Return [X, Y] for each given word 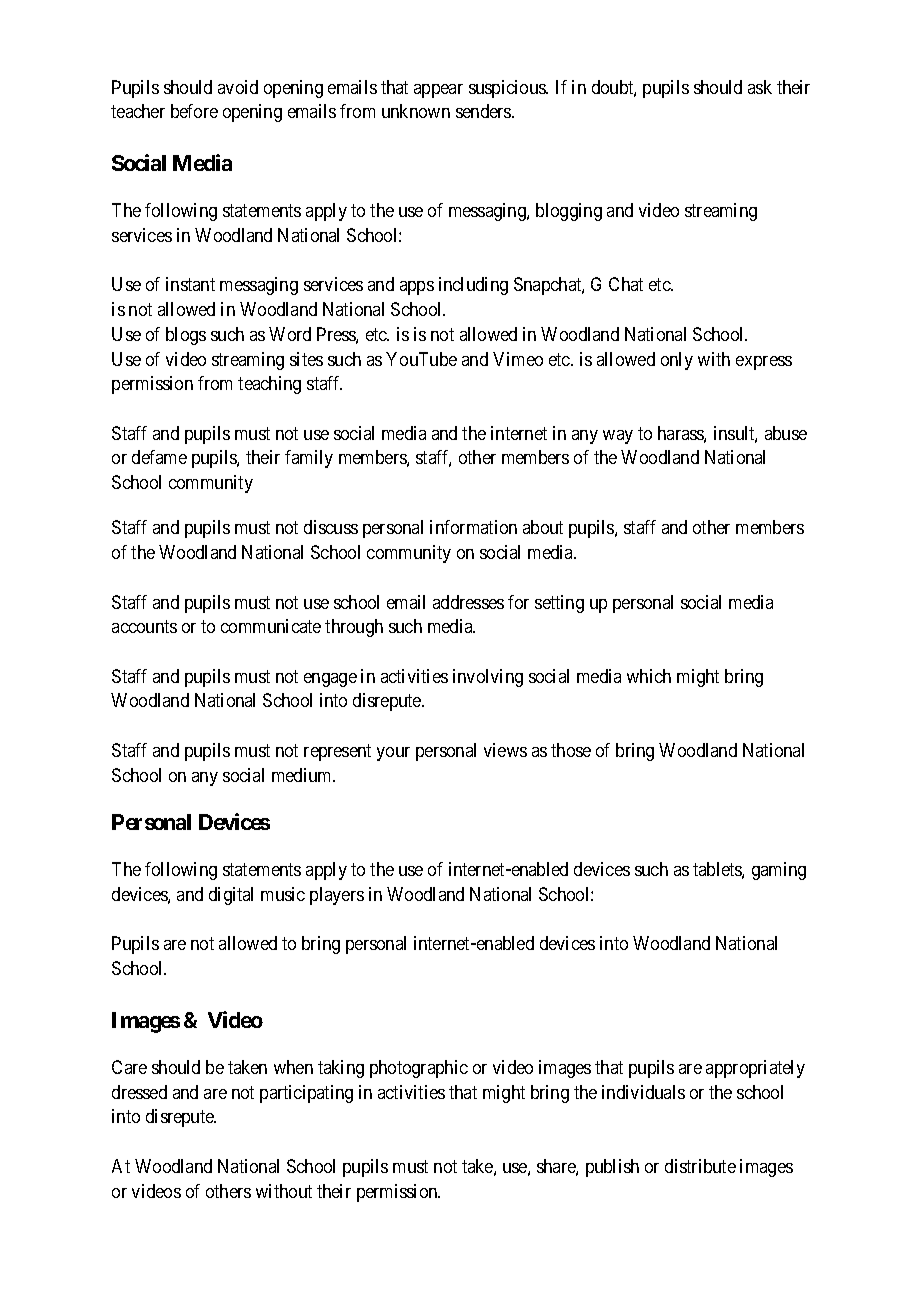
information [473, 527]
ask [760, 87]
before [194, 111]
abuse [786, 433]
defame [159, 457]
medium [303, 775]
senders [484, 111]
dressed [139, 1092]
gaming [779, 871]
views [505, 750]
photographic [419, 1069]
